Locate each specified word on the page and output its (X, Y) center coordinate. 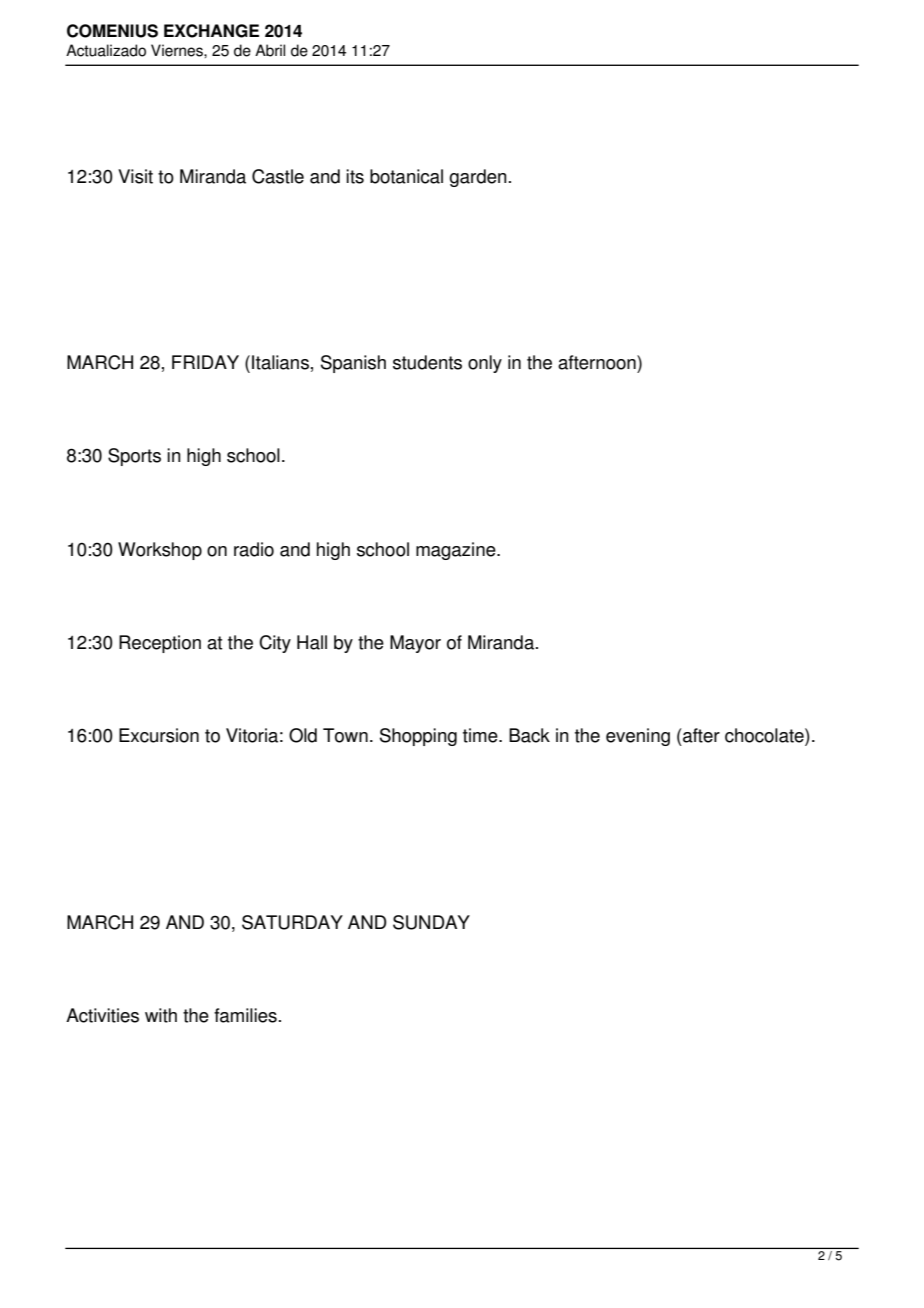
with (161, 1015)
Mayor (415, 644)
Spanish (353, 364)
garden (478, 178)
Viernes (178, 50)
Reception (160, 644)
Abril (270, 50)
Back (529, 735)
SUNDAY (431, 922)
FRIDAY (205, 362)
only (485, 364)
